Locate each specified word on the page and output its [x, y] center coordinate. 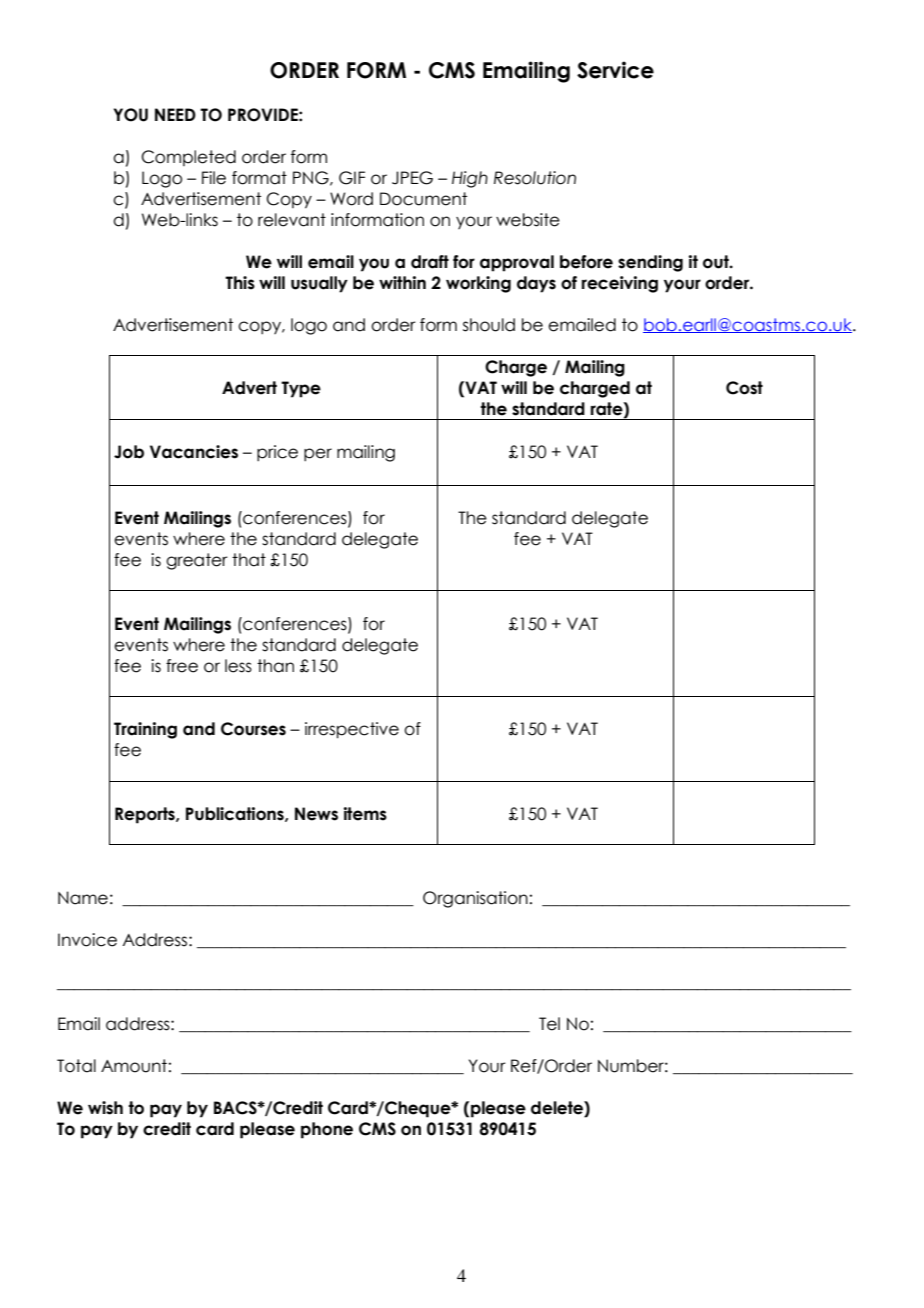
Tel [549, 1024]
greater [197, 561]
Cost [744, 388]
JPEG [412, 178]
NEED [175, 114]
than [275, 666]
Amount [134, 1066]
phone [327, 1130]
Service [615, 70]
